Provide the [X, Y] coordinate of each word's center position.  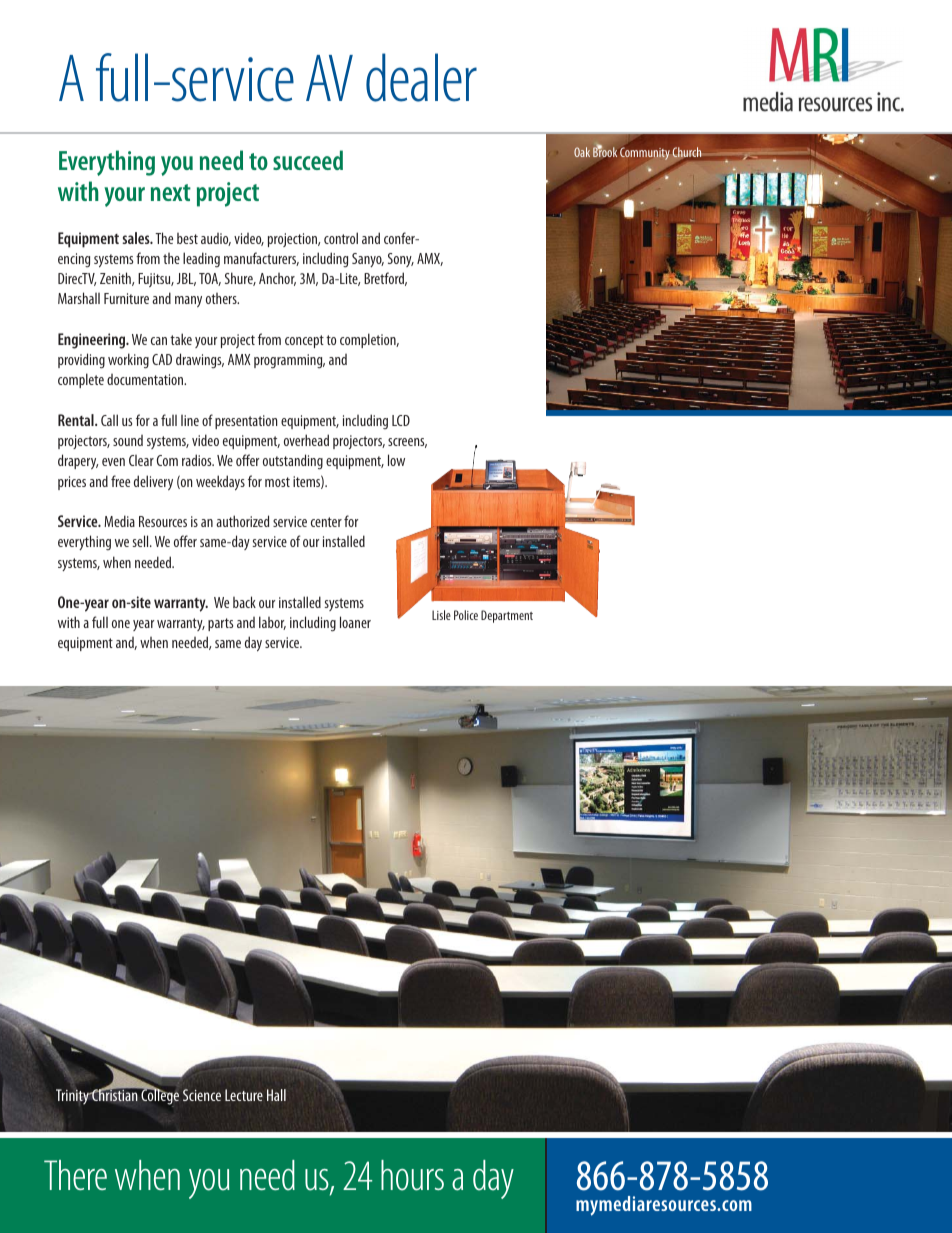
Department [507, 616]
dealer [421, 77]
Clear [141, 460]
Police [466, 615]
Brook [605, 152]
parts [220, 624]
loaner [355, 622]
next [171, 192]
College [159, 1096]
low [396, 460]
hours [412, 1175]
